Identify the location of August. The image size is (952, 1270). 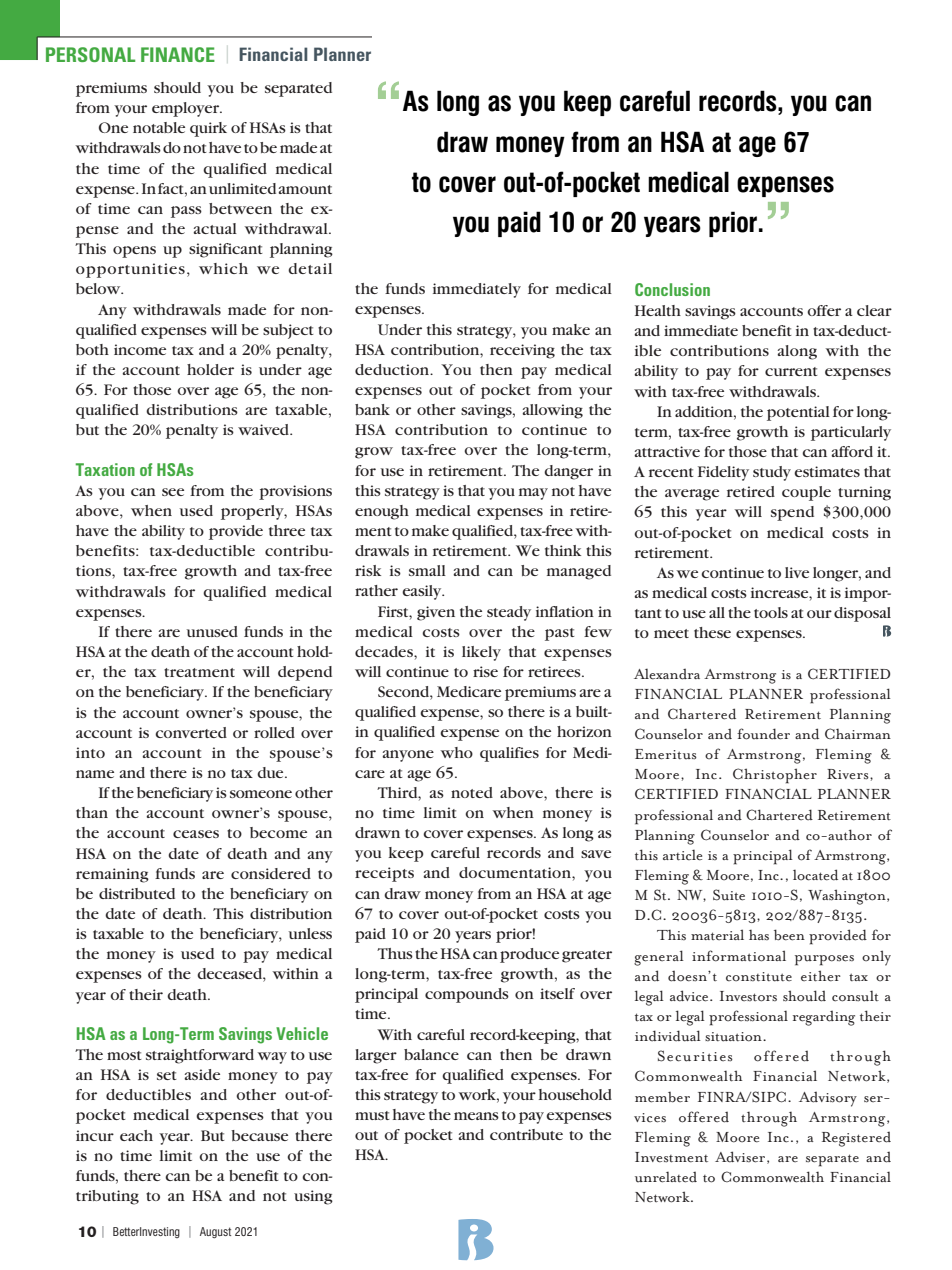
(215, 1232).
